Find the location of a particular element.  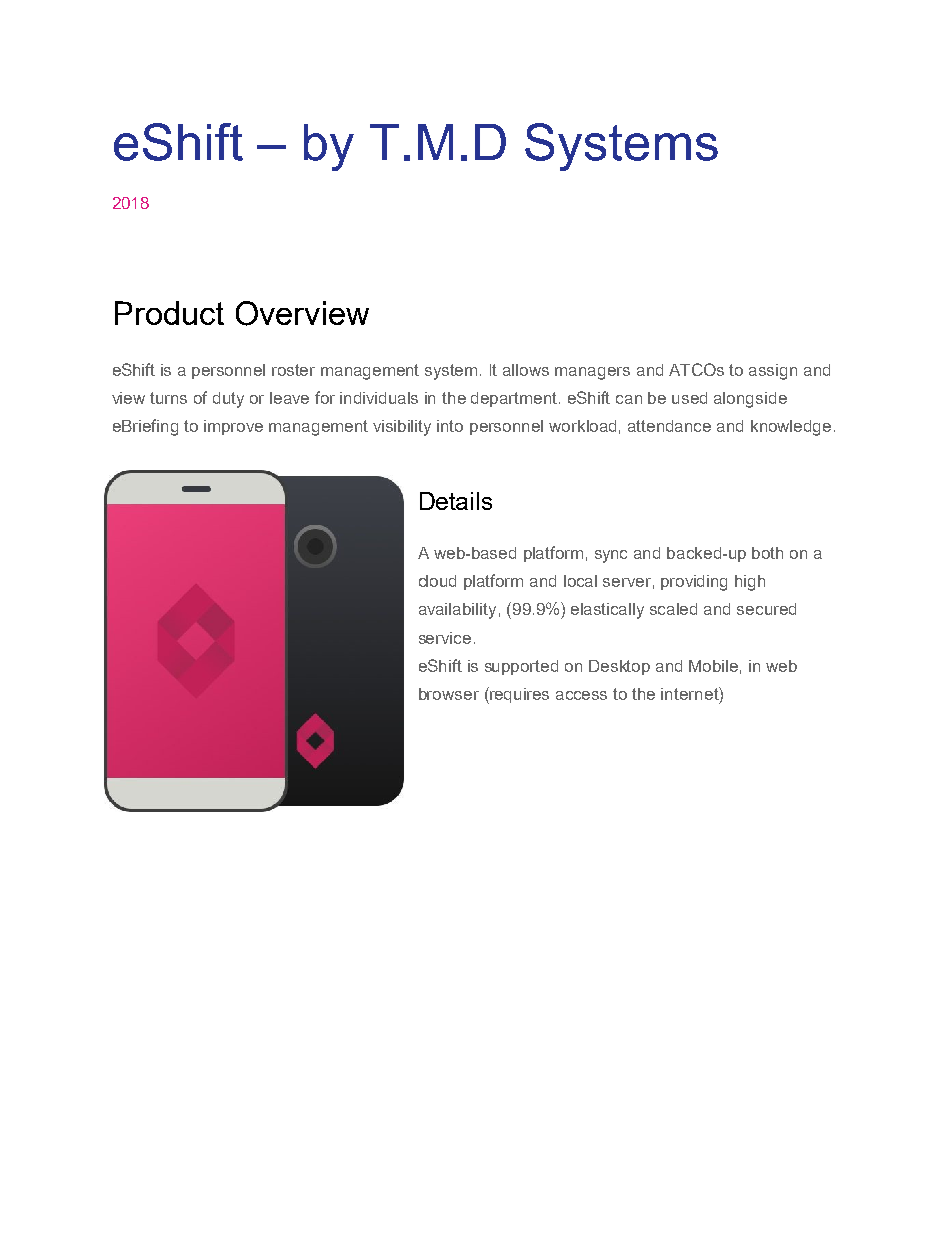

attendance is located at coordinates (669, 426).
